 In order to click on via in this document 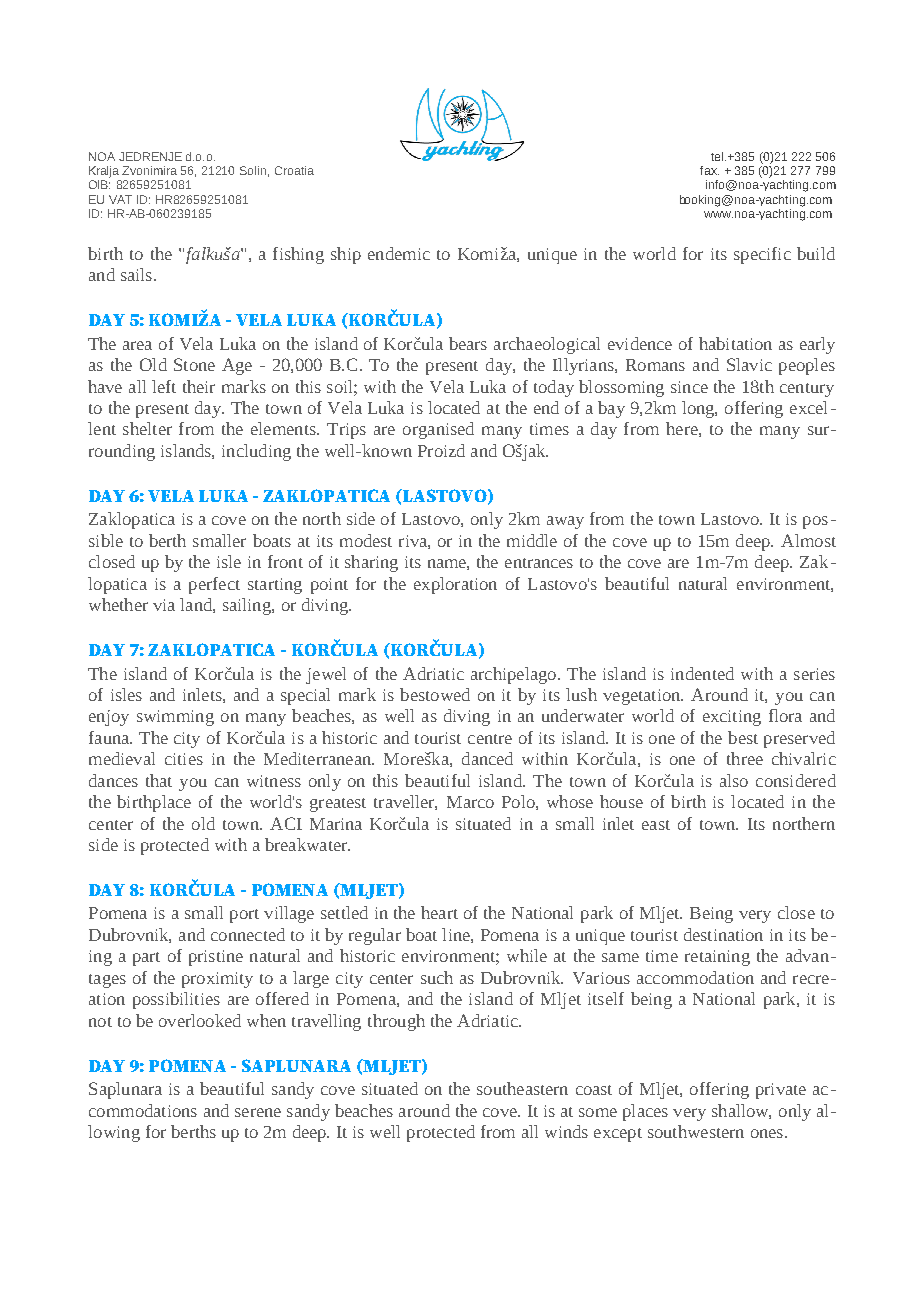, I will do `click(164, 605)`.
